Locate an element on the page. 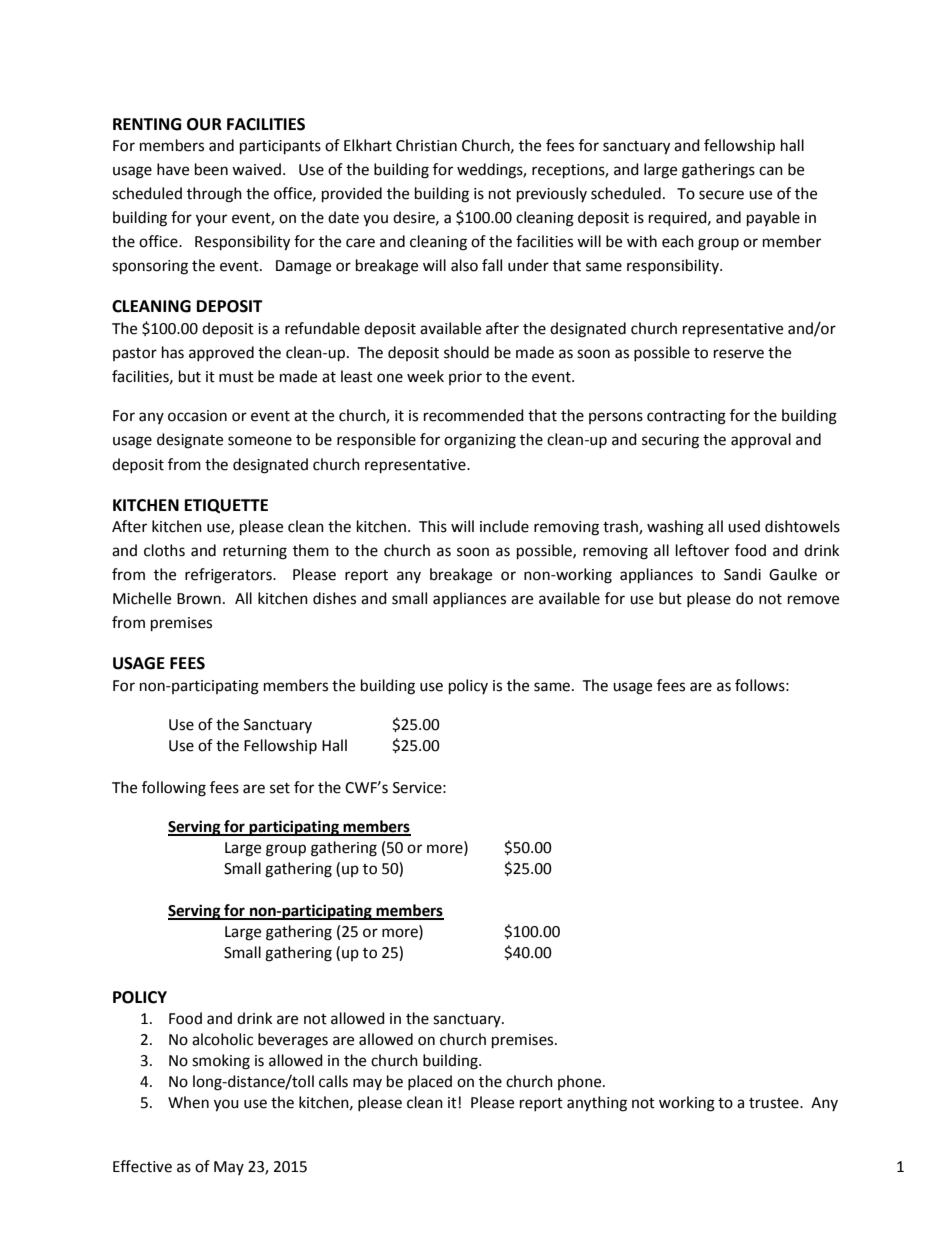 The height and width of the image is (1233, 952). placed is located at coordinates (430, 1082).
